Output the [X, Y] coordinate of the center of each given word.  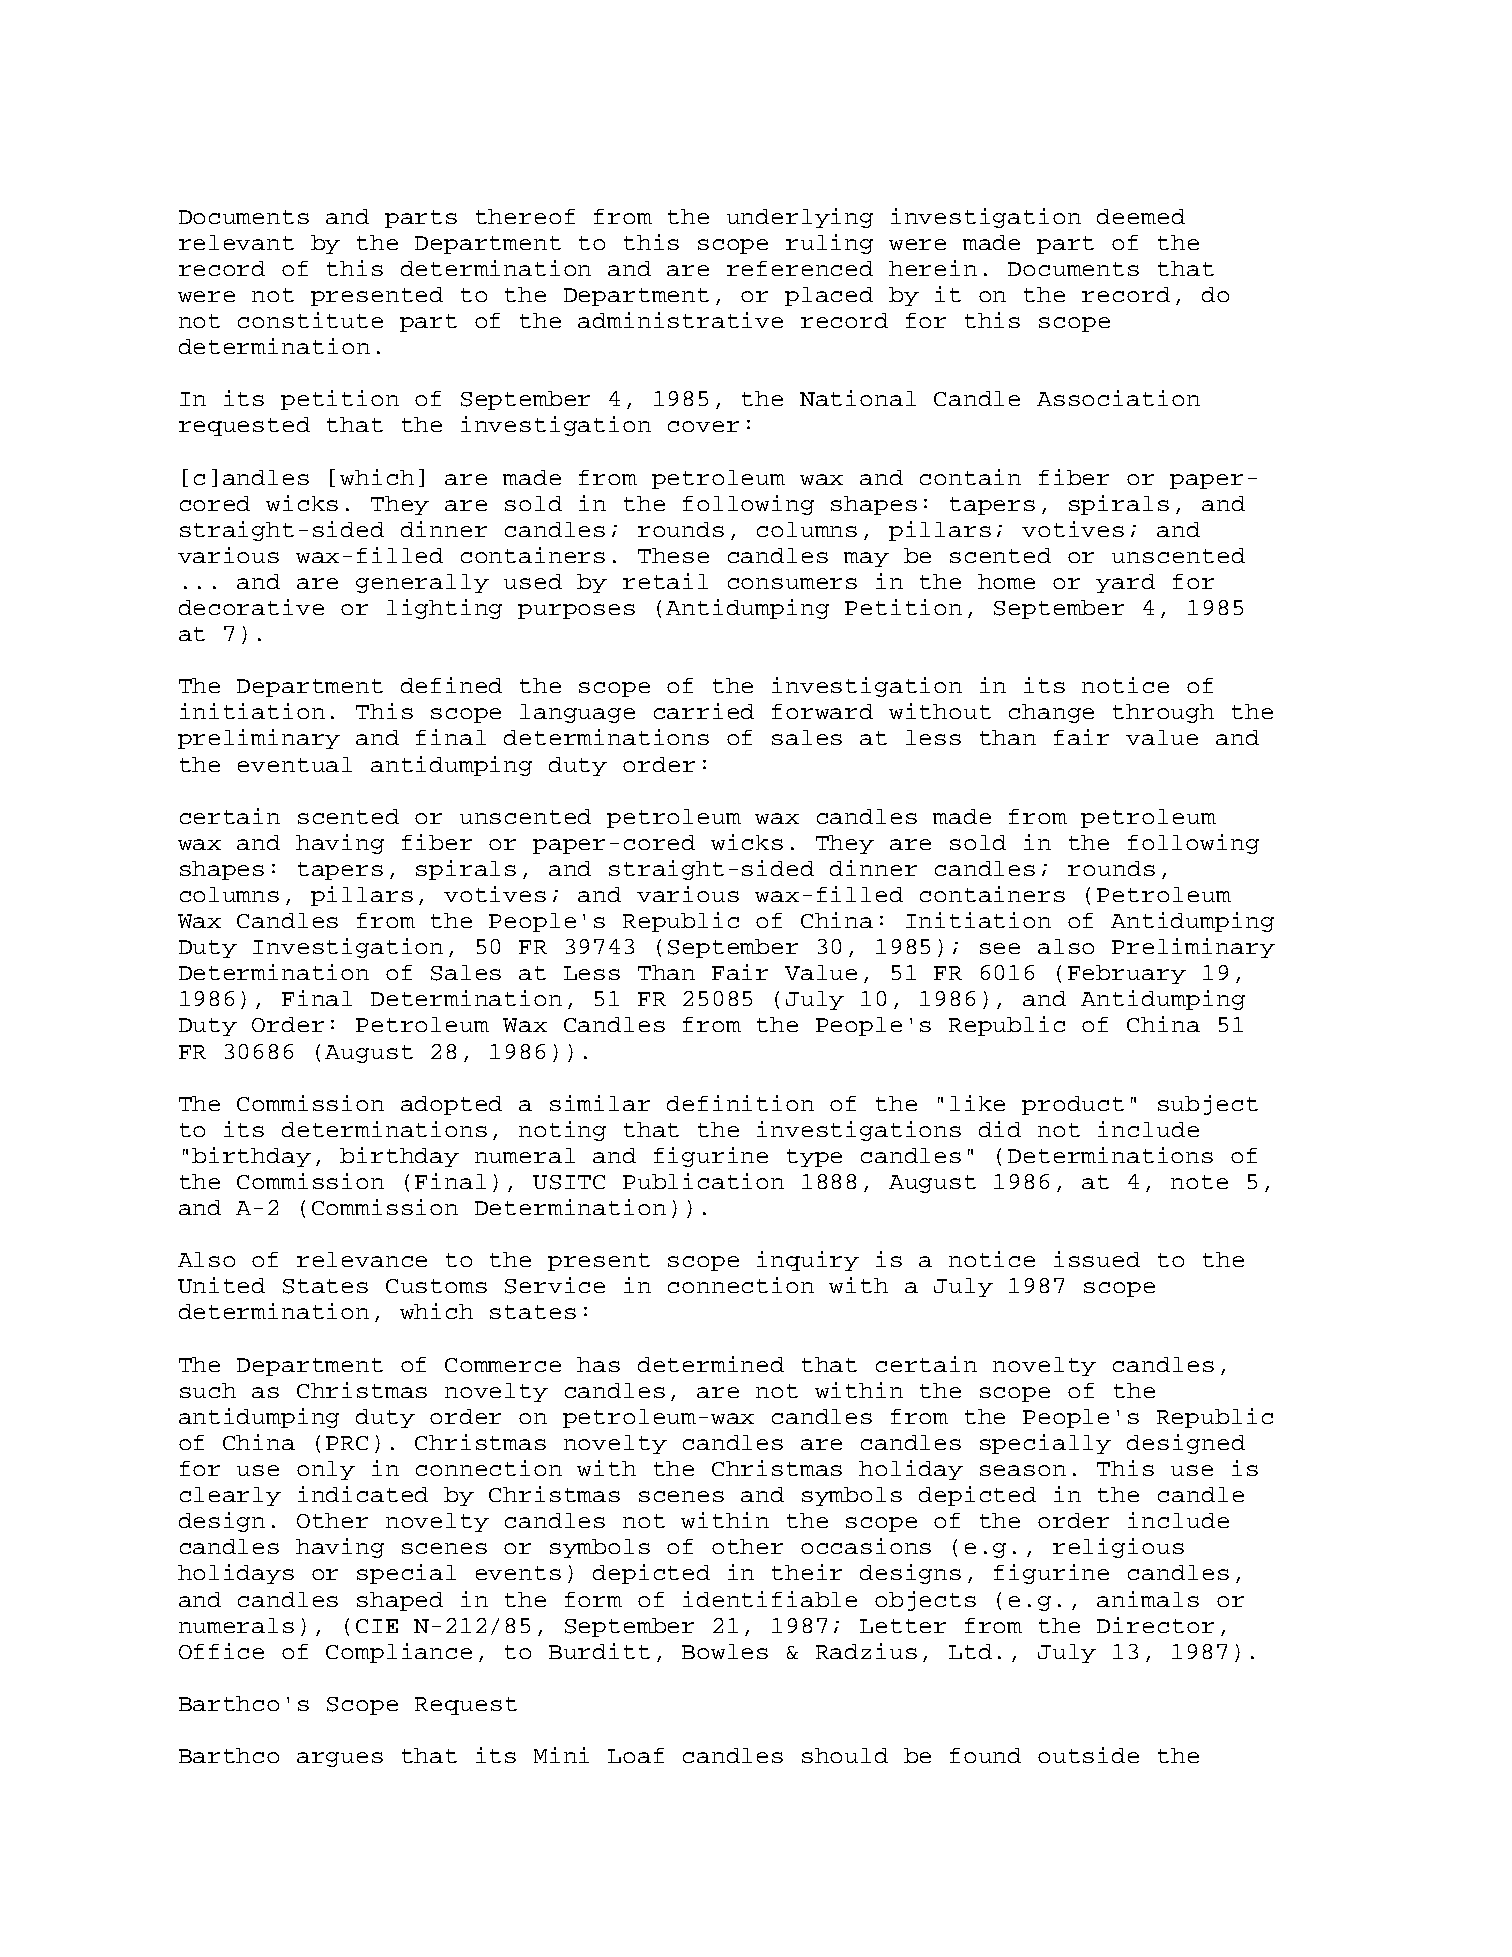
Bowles [725, 1651]
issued [1097, 1259]
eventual [295, 764]
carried [704, 711]
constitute [310, 320]
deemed [1141, 216]
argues [340, 1759]
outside [1088, 1755]
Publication [703, 1181]
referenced [800, 268]
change [1051, 713]
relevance [362, 1259]
